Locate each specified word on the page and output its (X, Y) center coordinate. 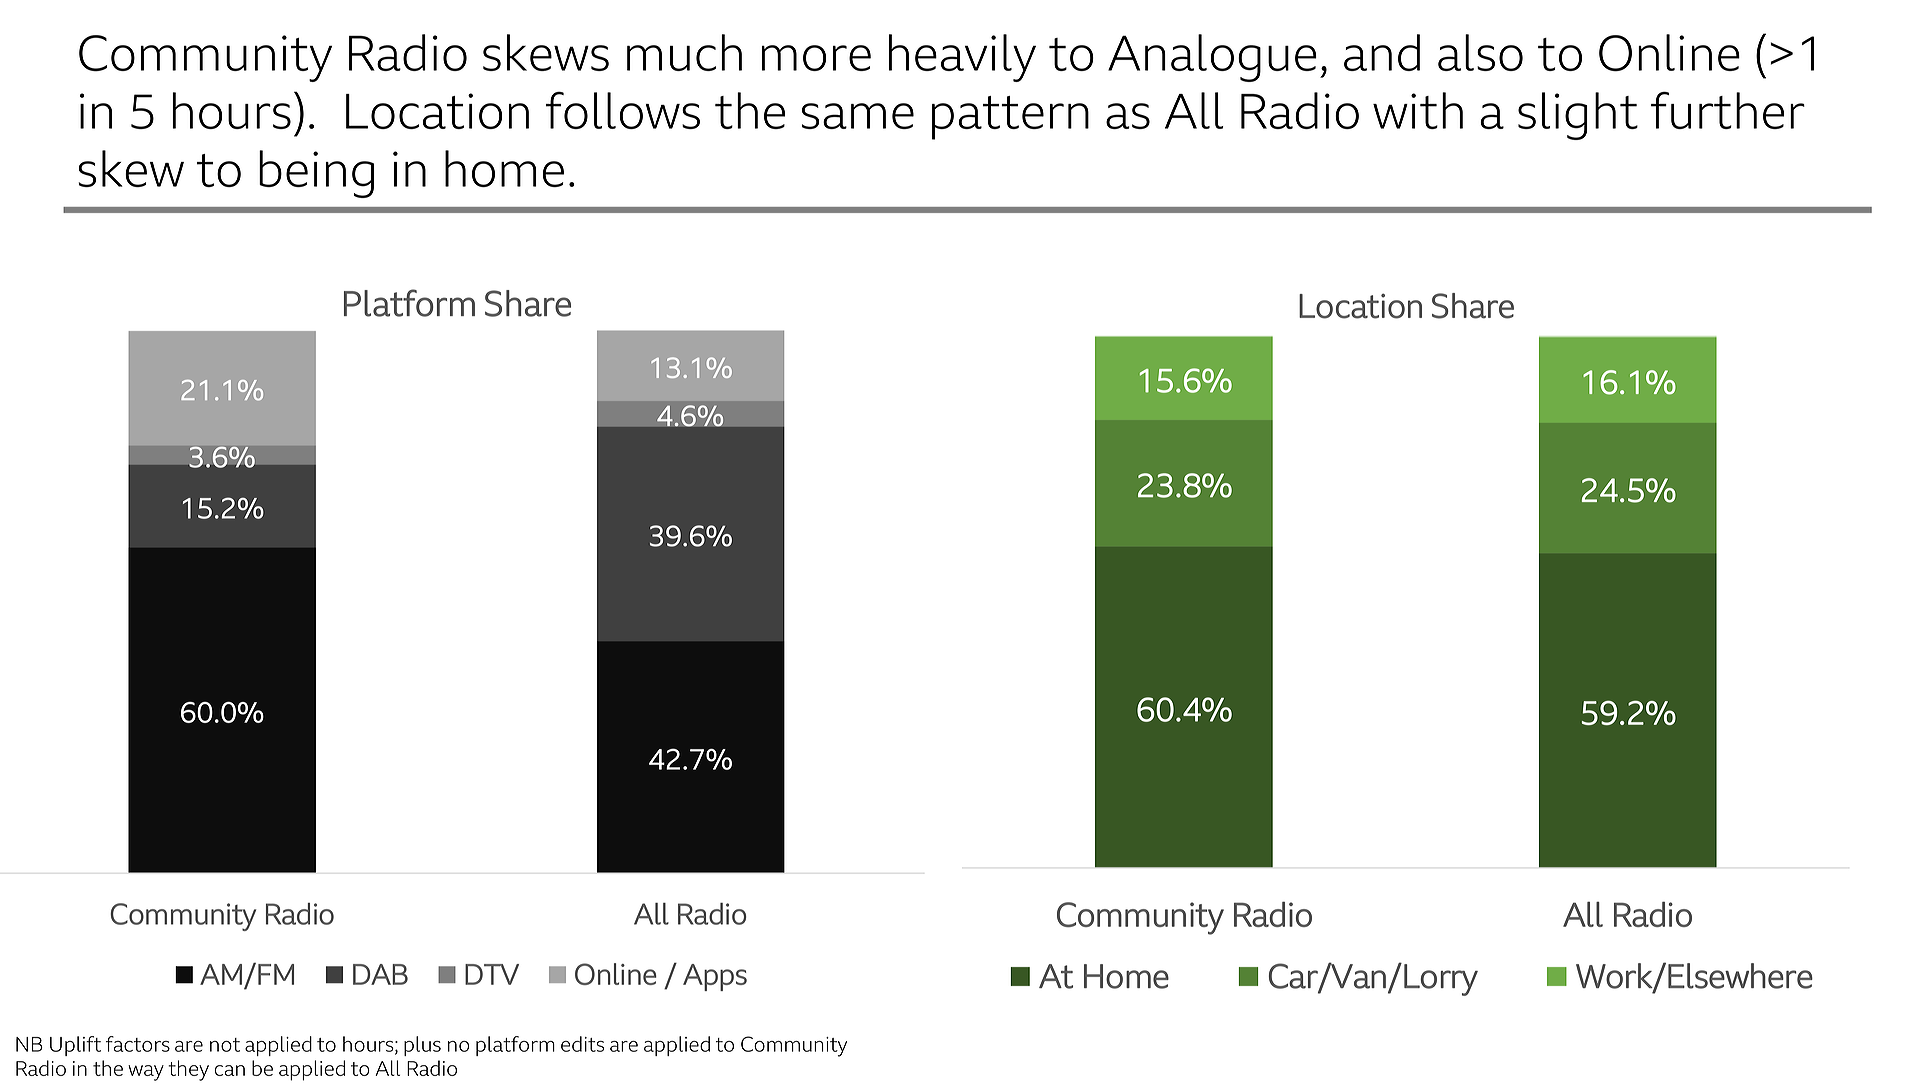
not (225, 1045)
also (1480, 52)
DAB (380, 974)
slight (1578, 116)
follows (623, 110)
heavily (962, 58)
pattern (1010, 118)
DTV (492, 974)
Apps (715, 977)
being (316, 174)
